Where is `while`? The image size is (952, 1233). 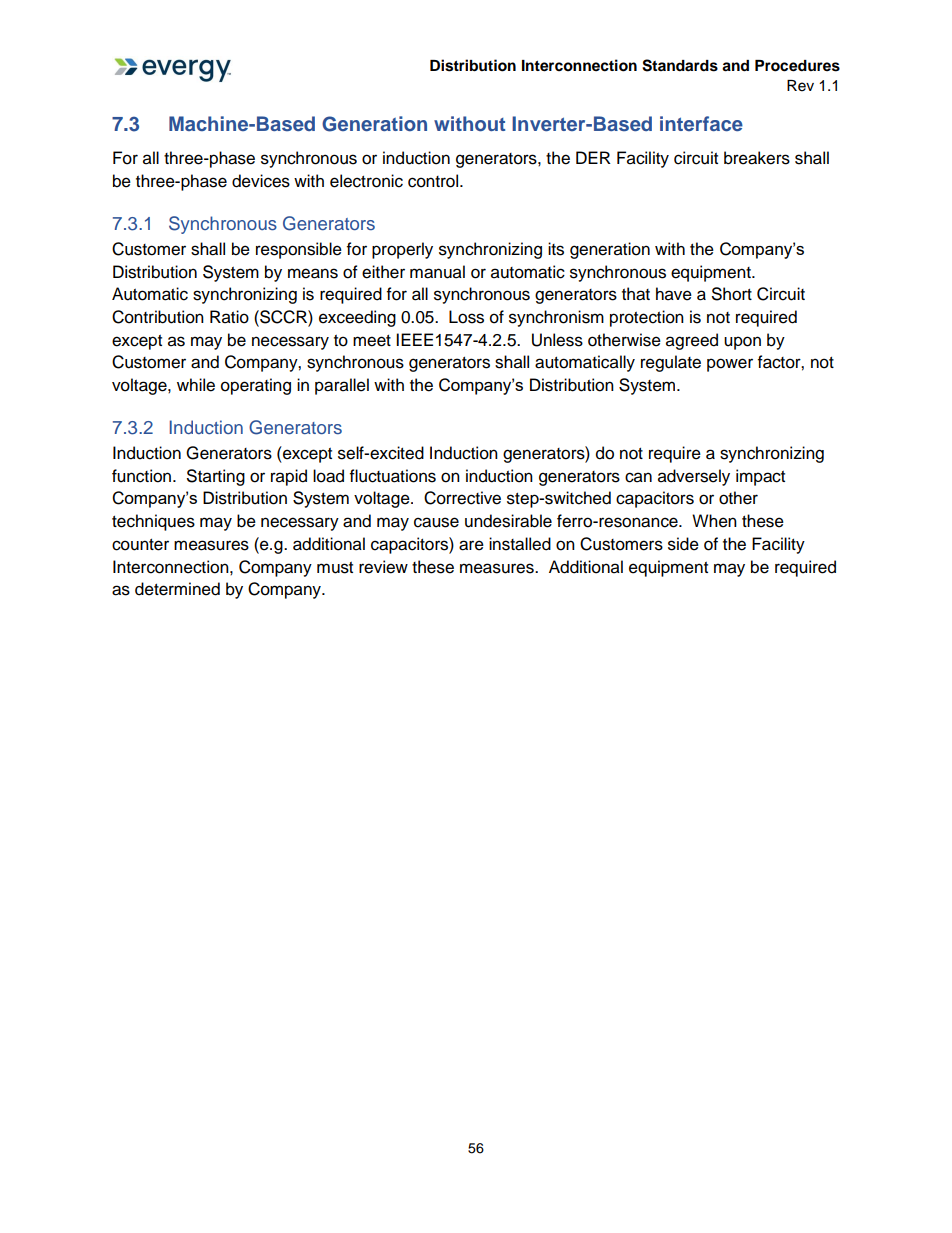 while is located at coordinates (196, 385).
